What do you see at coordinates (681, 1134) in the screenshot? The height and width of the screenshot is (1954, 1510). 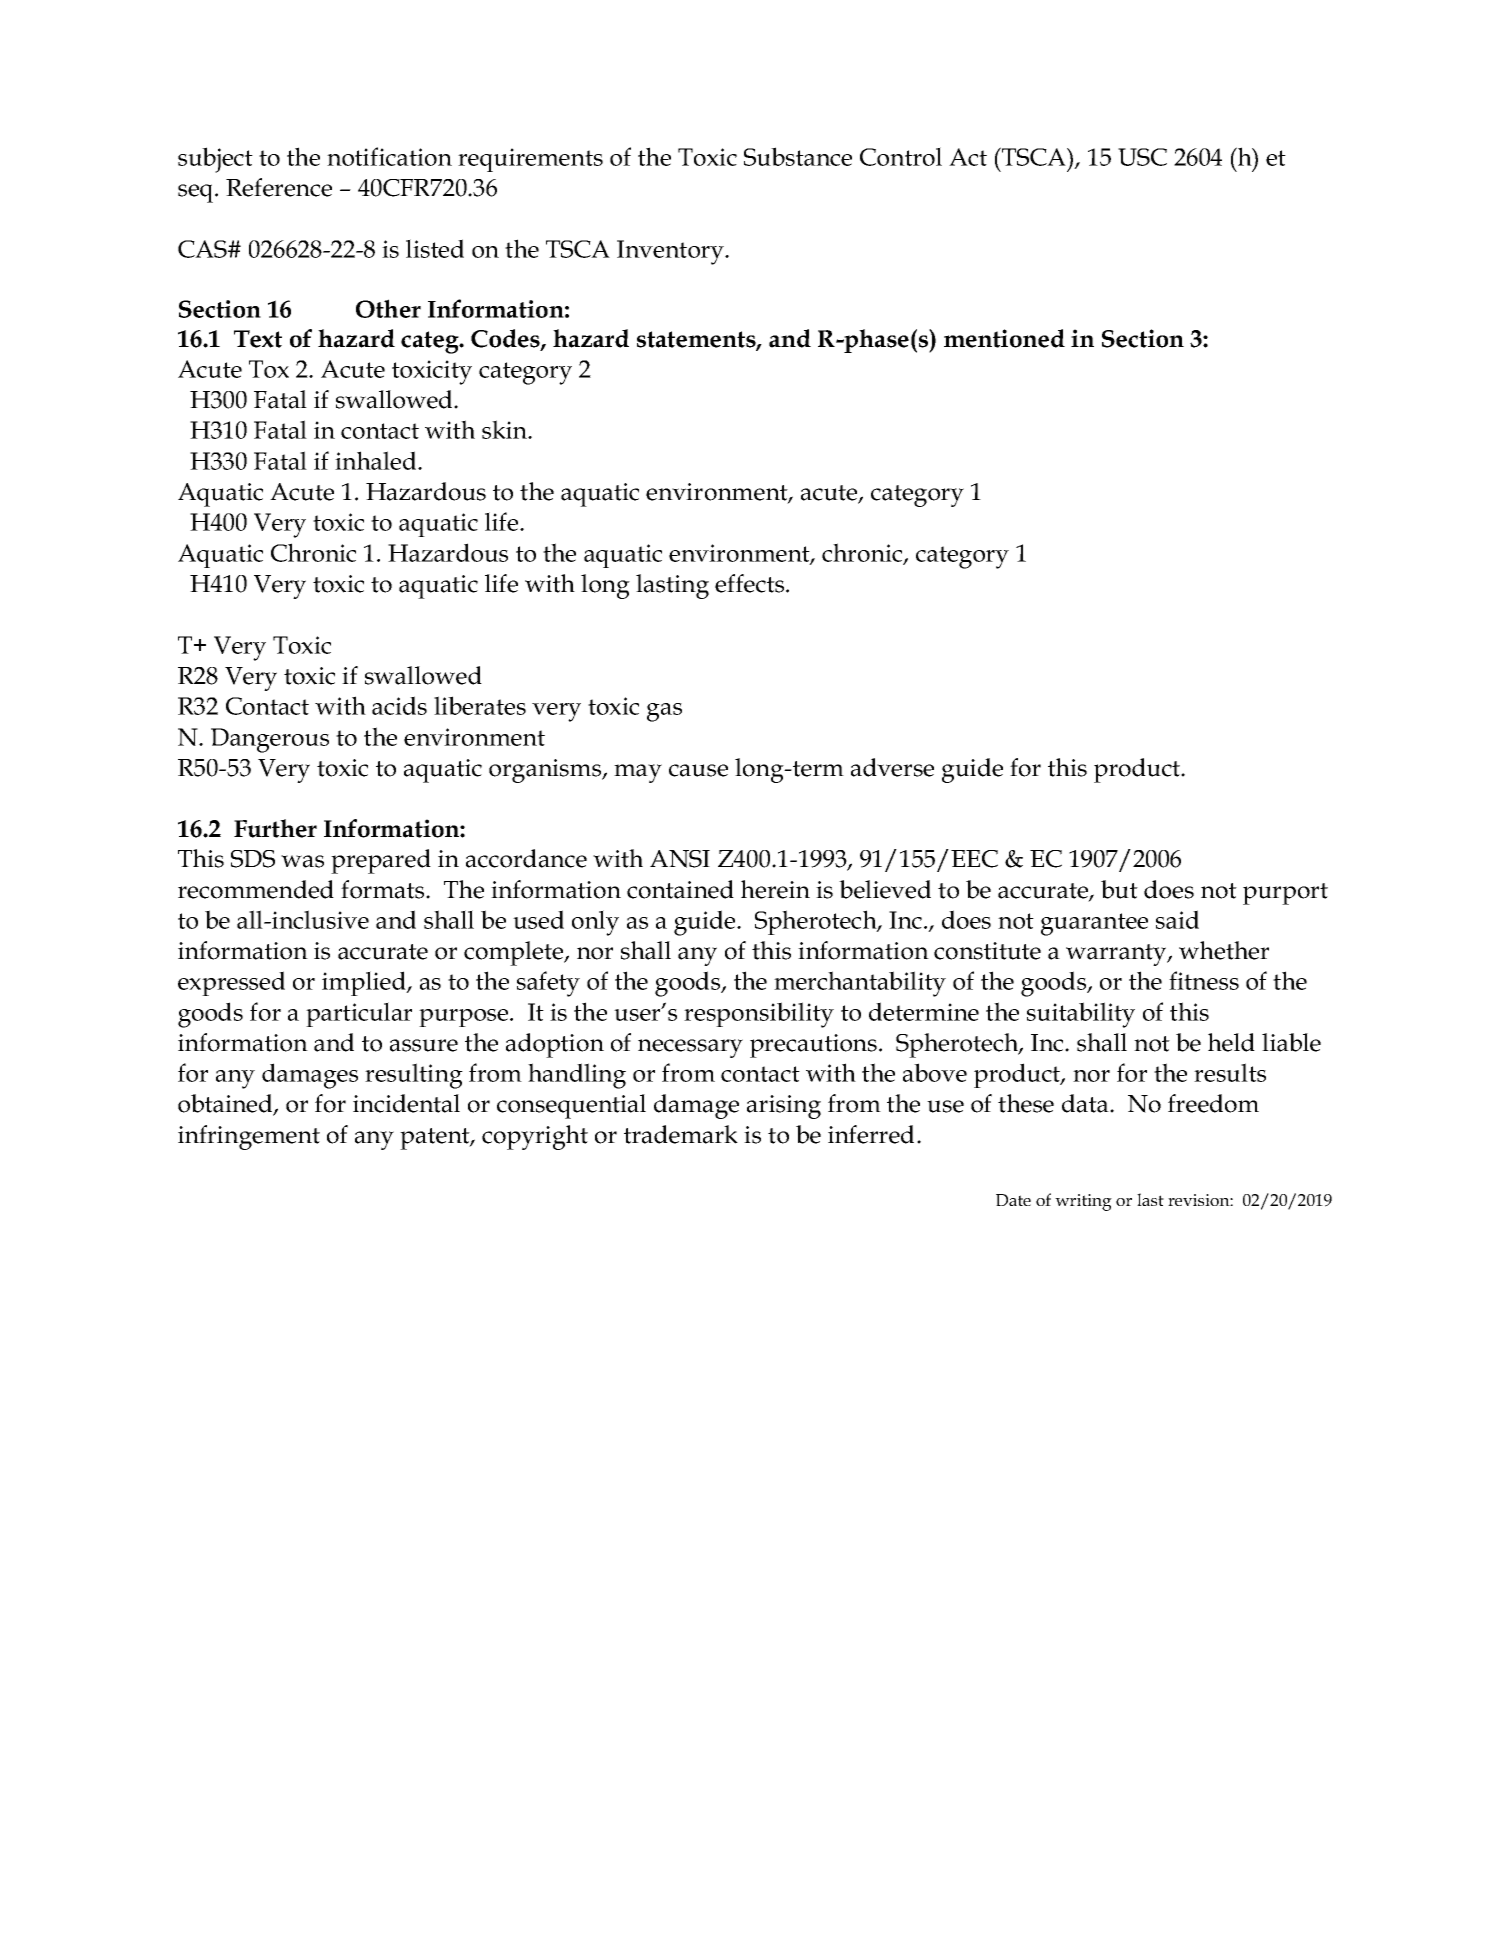 I see `trademark` at bounding box center [681, 1134].
